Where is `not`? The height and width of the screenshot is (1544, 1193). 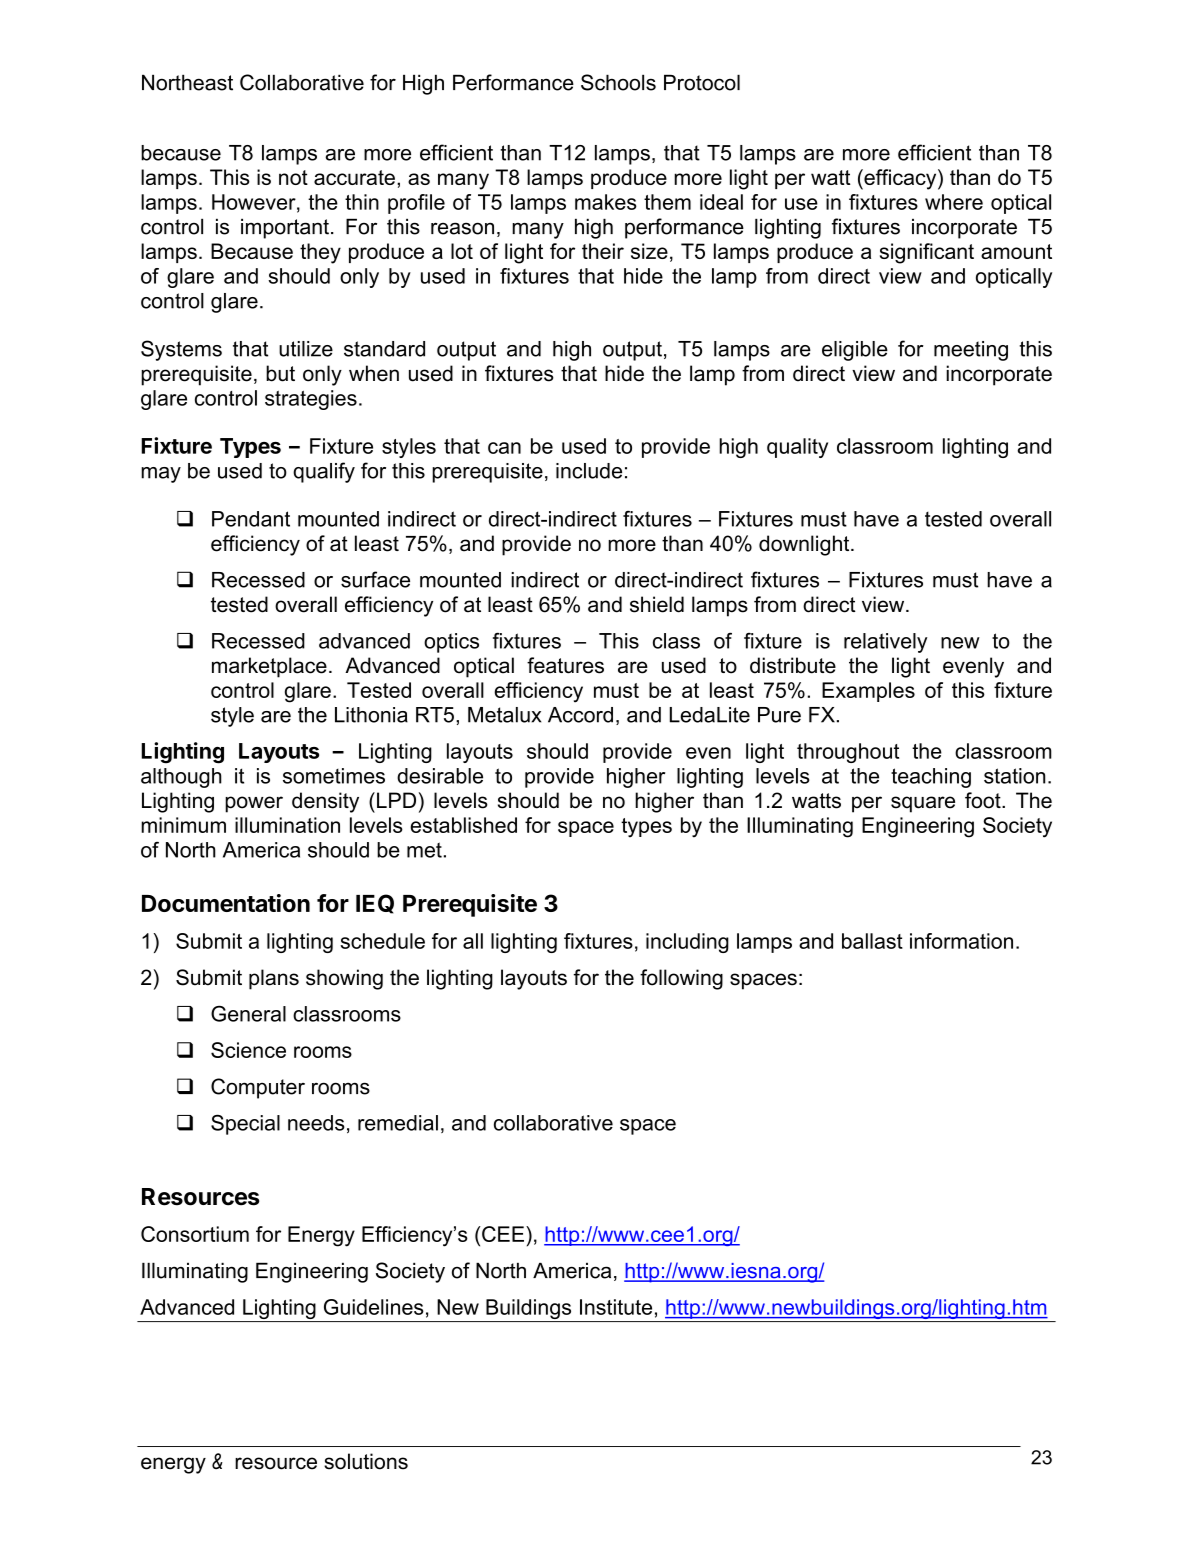
not is located at coordinates (293, 177).
